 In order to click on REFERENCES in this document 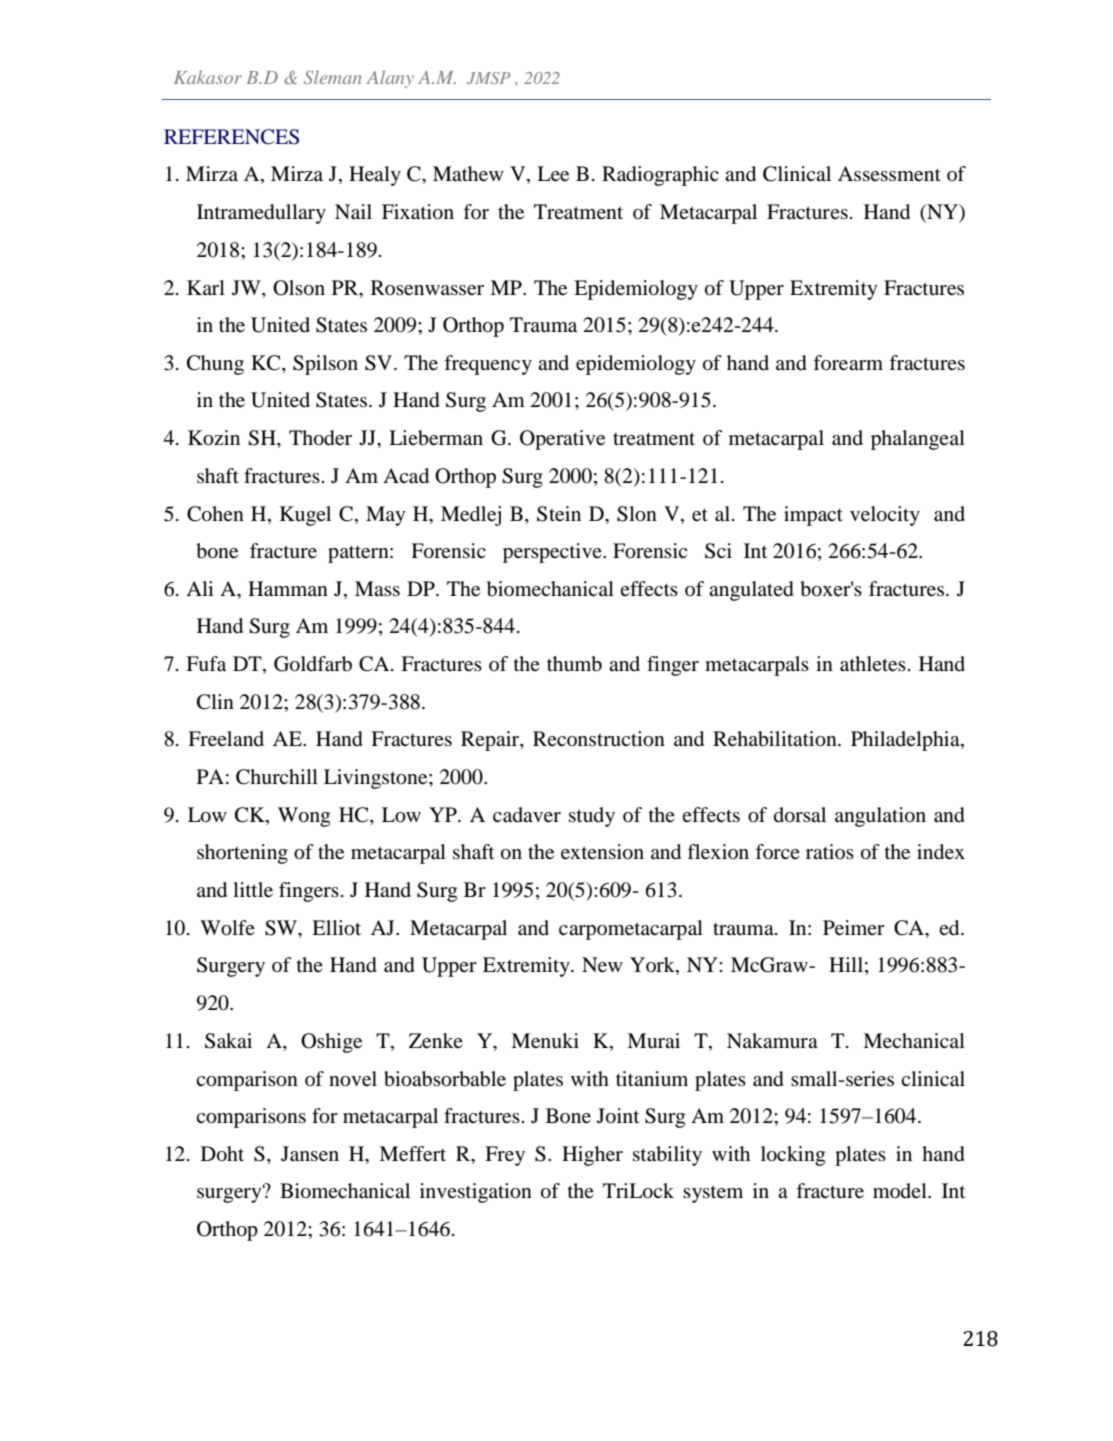, I will do `click(231, 137)`.
